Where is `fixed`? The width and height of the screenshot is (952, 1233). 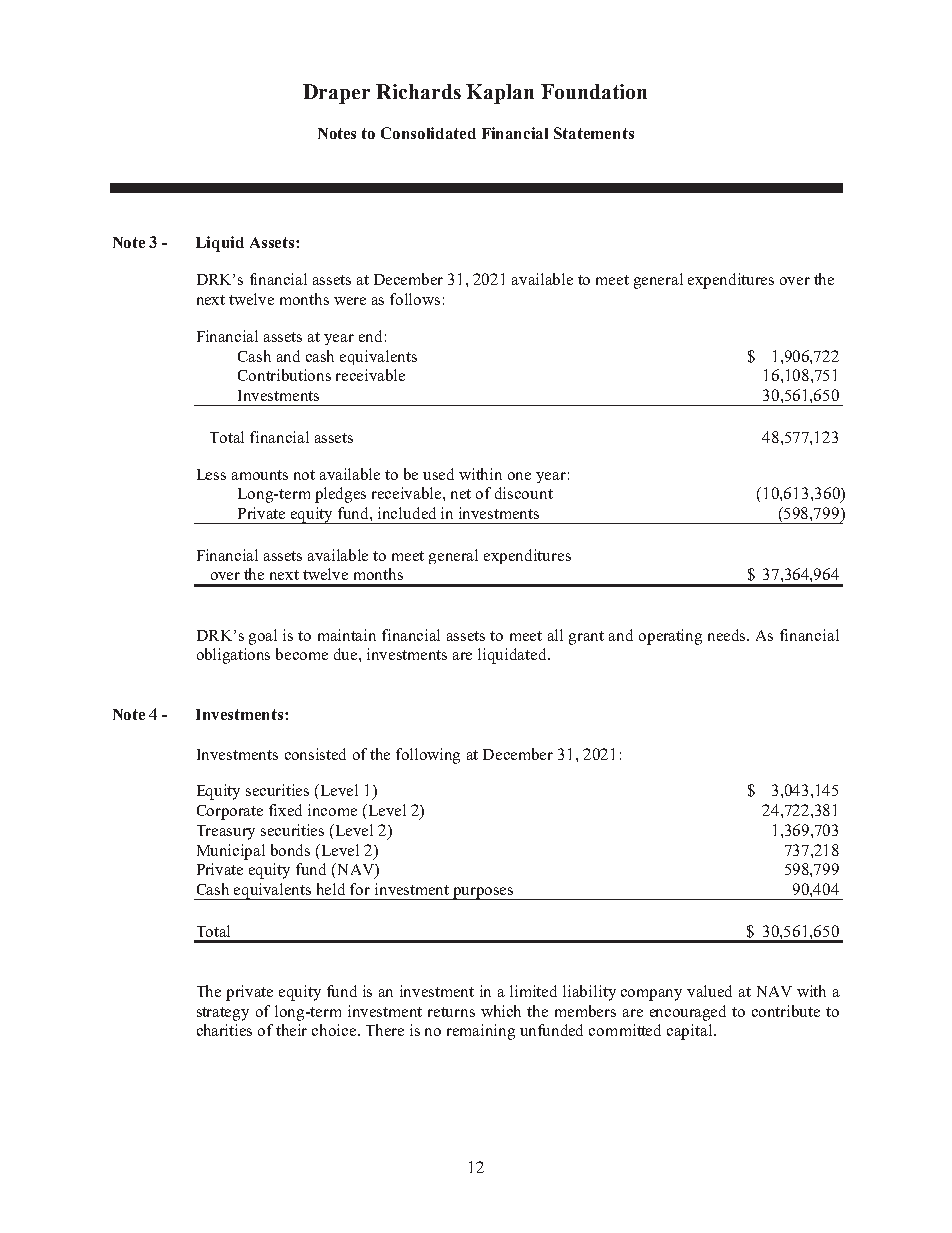
fixed is located at coordinates (285, 810).
